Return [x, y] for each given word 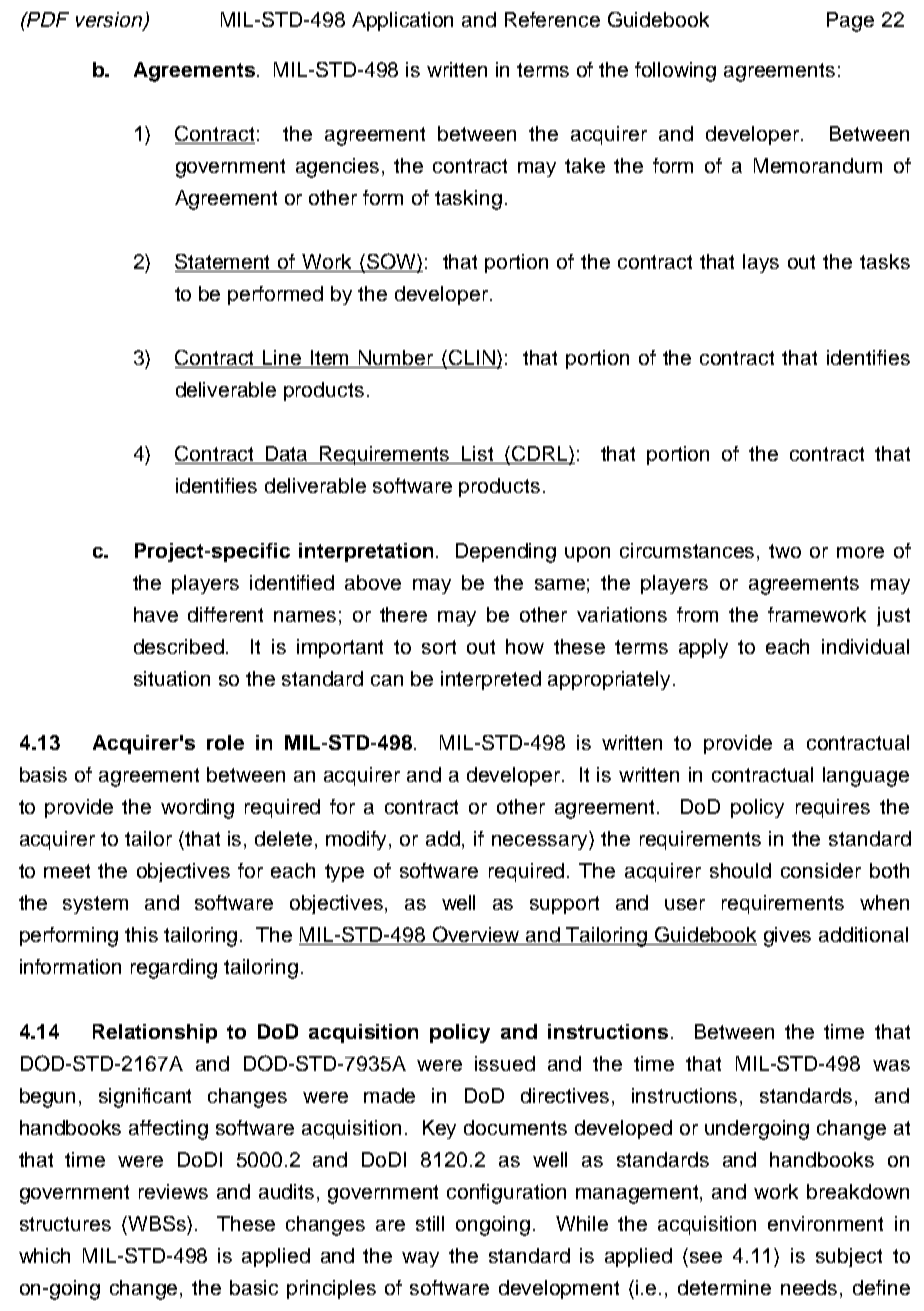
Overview [476, 935]
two [785, 551]
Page [850, 22]
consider [821, 870]
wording [197, 809]
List [478, 455]
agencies [337, 168]
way [420, 1259]
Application [402, 21]
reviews [173, 1191]
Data [287, 455]
